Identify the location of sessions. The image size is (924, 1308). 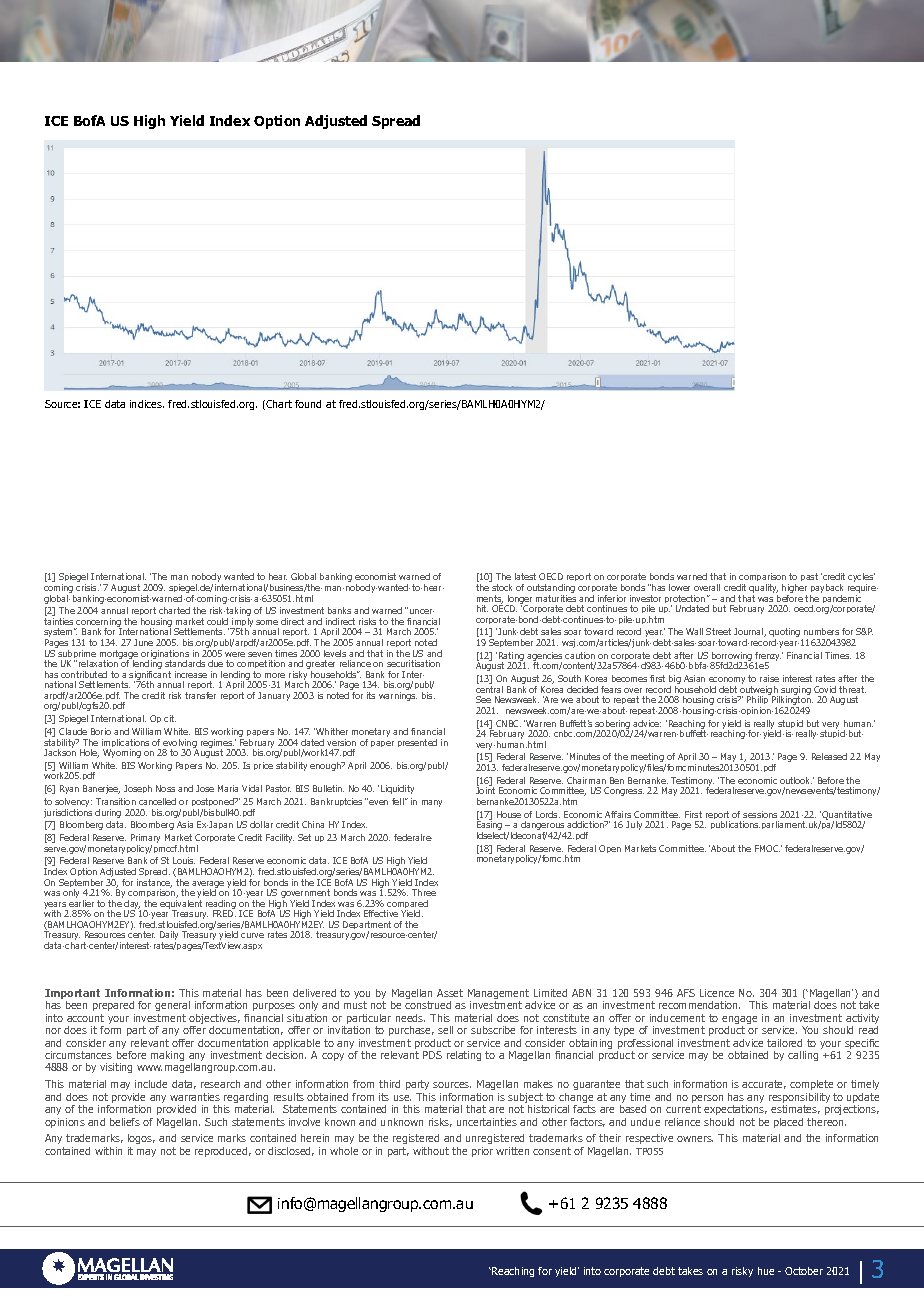
(760, 814).
